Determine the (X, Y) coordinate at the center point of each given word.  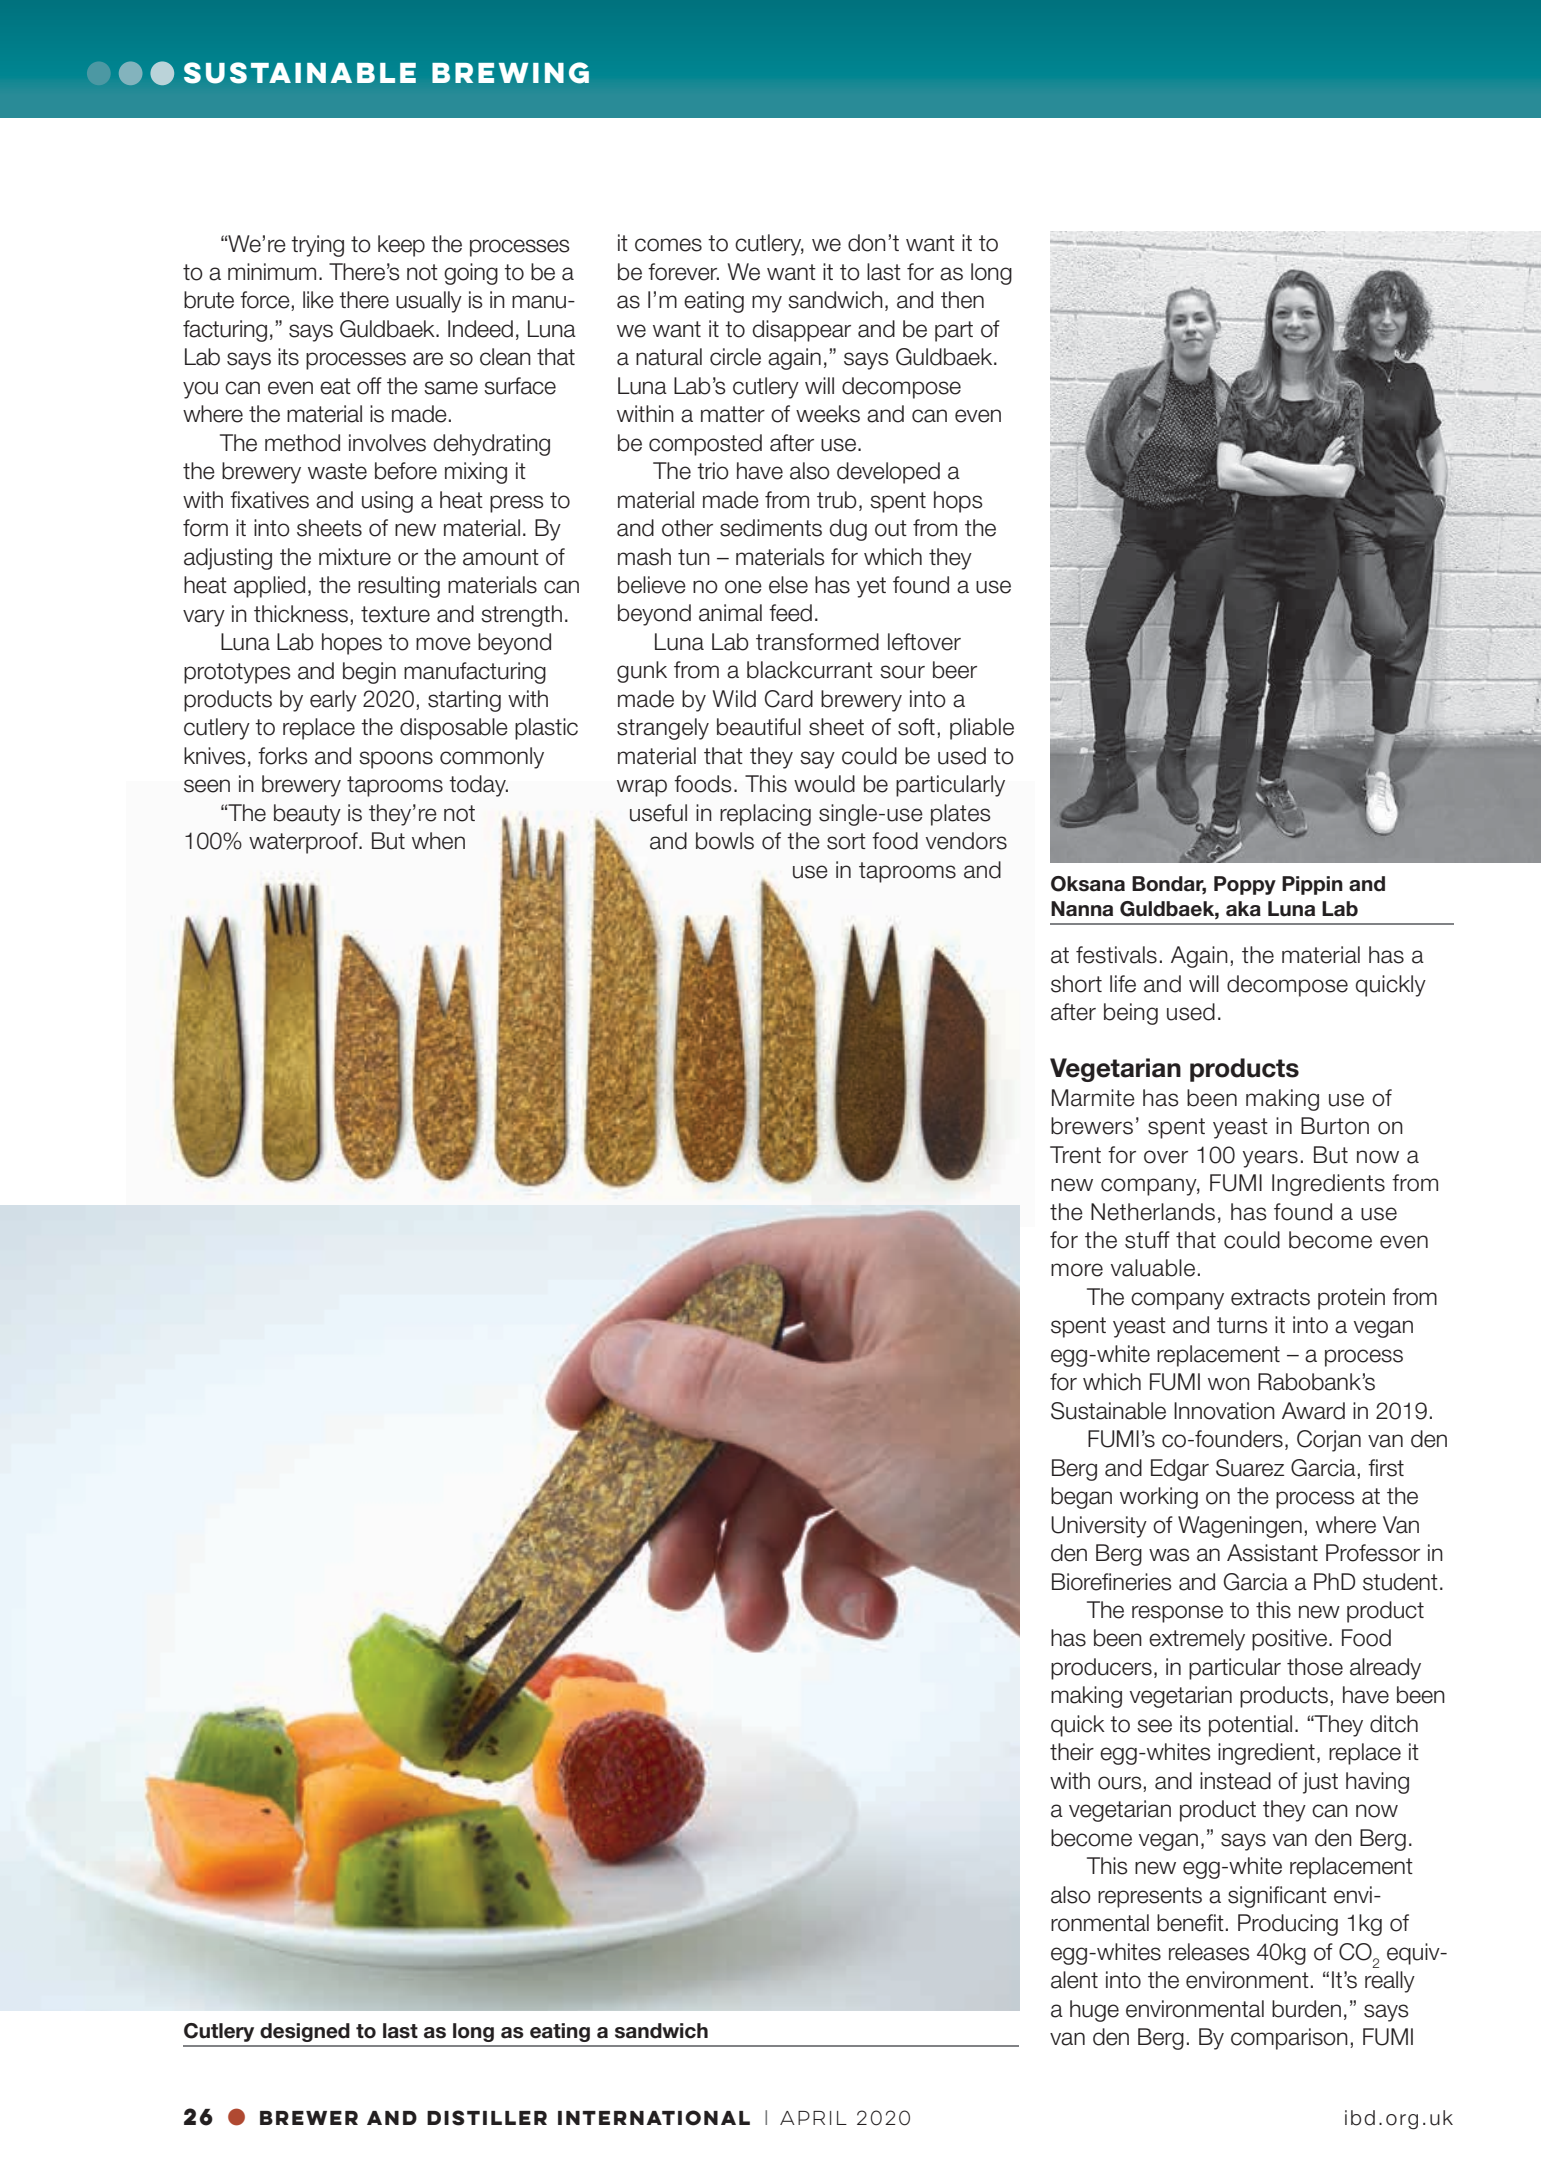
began (1081, 1498)
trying (317, 246)
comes (668, 245)
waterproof (304, 843)
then (962, 300)
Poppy (1245, 885)
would (824, 784)
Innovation (1224, 1411)
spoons (396, 760)
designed (305, 2032)
